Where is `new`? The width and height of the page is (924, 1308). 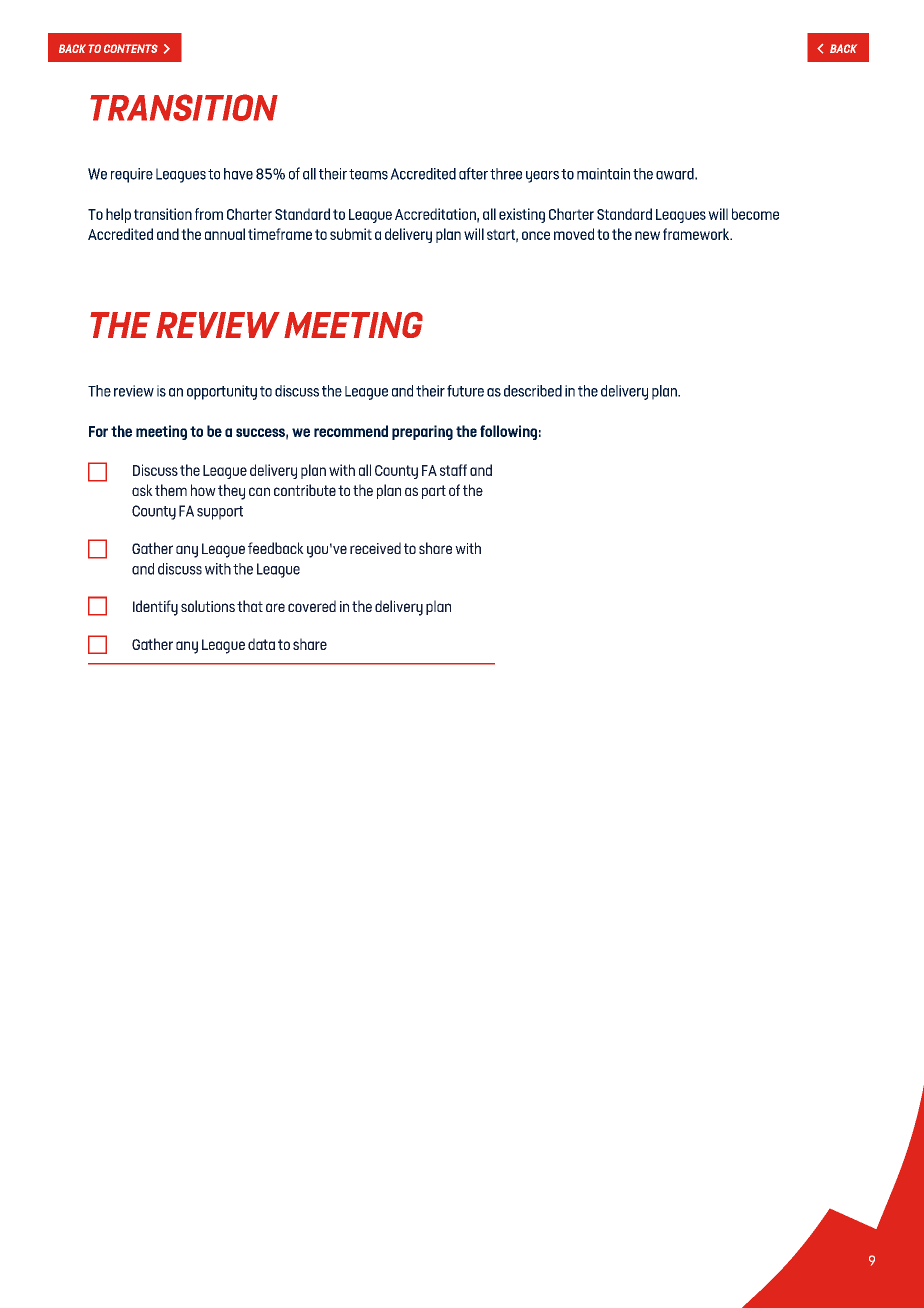 new is located at coordinates (647, 235).
